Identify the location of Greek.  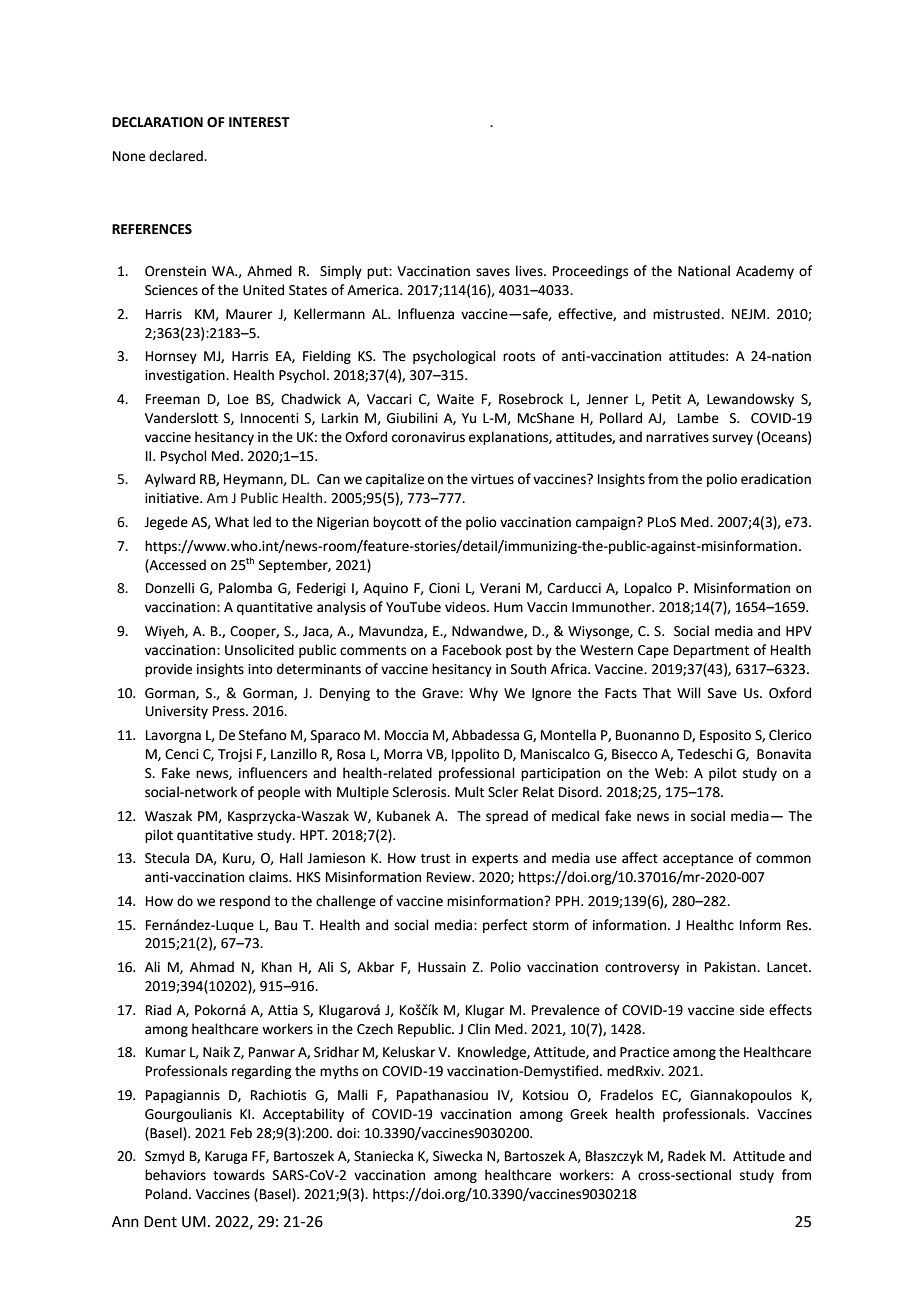
(589, 1114).
